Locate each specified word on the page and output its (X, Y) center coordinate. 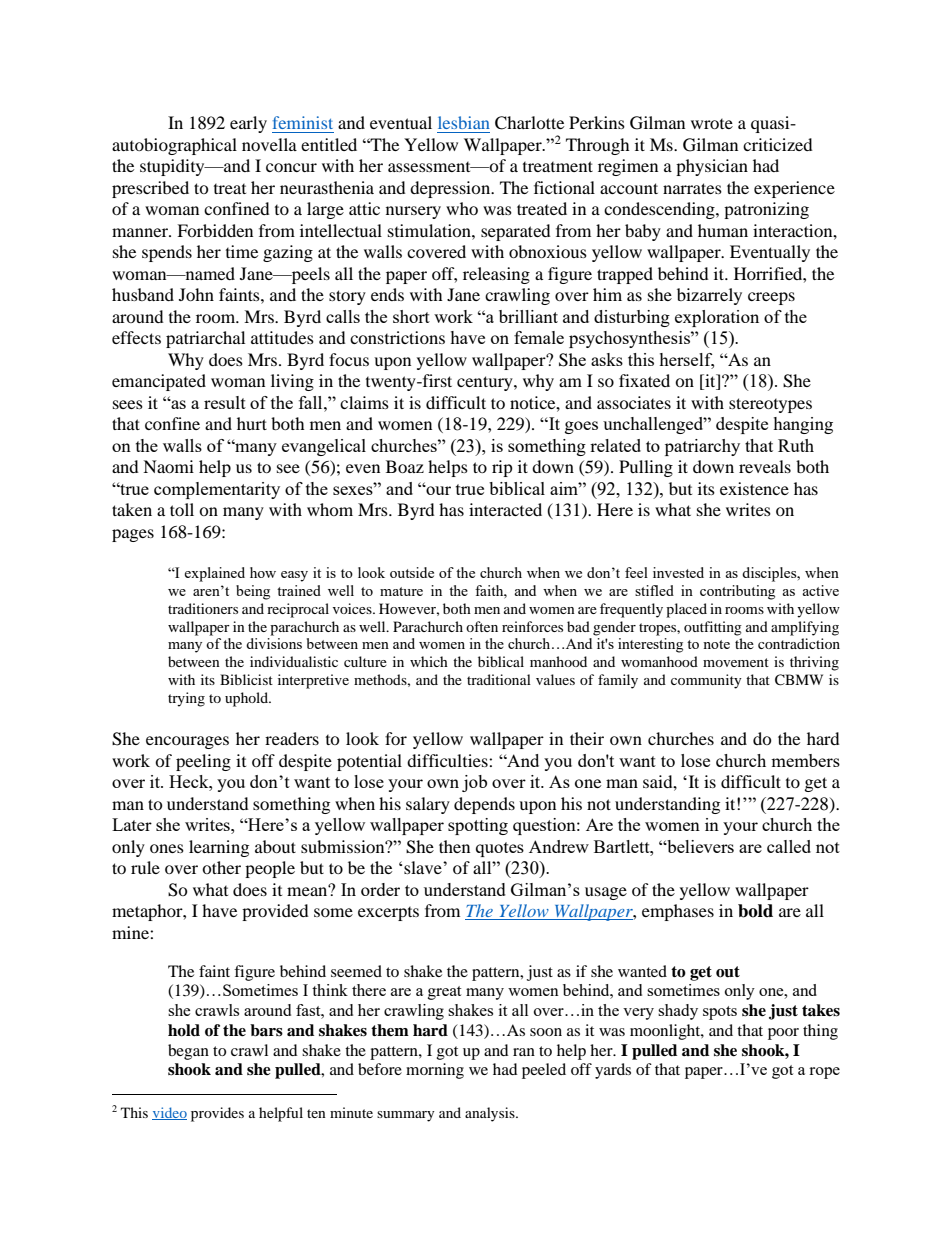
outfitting (713, 628)
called (789, 846)
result (225, 402)
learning (219, 848)
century (486, 383)
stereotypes (770, 405)
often (482, 626)
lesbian (464, 122)
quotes (500, 849)
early (248, 124)
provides (217, 1114)
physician (712, 167)
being (253, 592)
